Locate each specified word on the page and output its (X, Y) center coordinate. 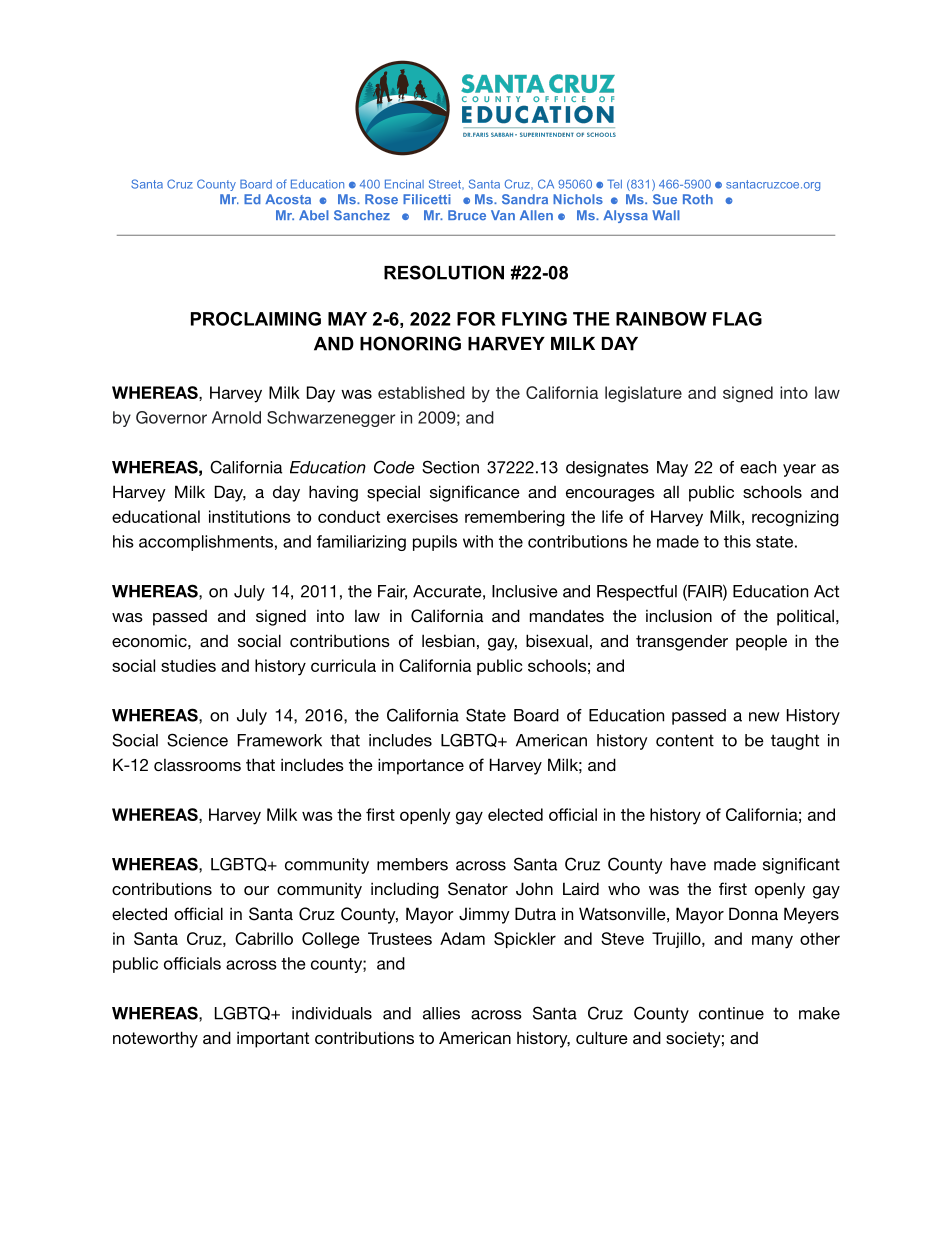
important (273, 1039)
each (758, 467)
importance (421, 766)
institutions (250, 516)
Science (197, 740)
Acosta (288, 199)
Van (503, 215)
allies (441, 1013)
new (764, 717)
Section (450, 467)
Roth (698, 199)
